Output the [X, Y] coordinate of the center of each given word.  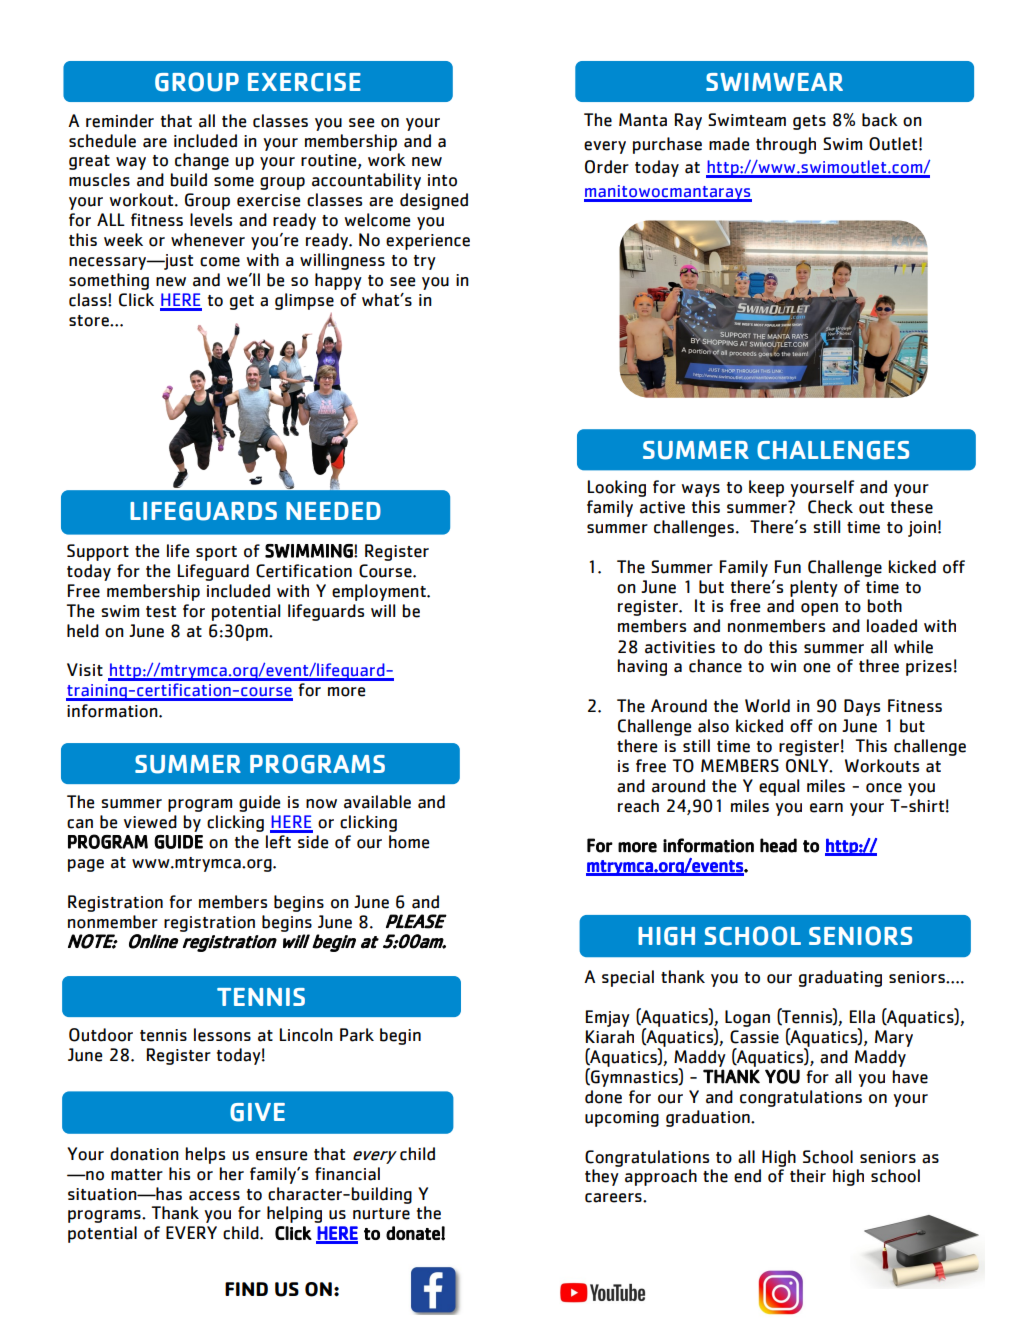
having [642, 667]
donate [414, 1233]
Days [862, 707]
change [202, 161]
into [442, 180]
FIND [246, 1289]
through [786, 145]
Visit [85, 669]
